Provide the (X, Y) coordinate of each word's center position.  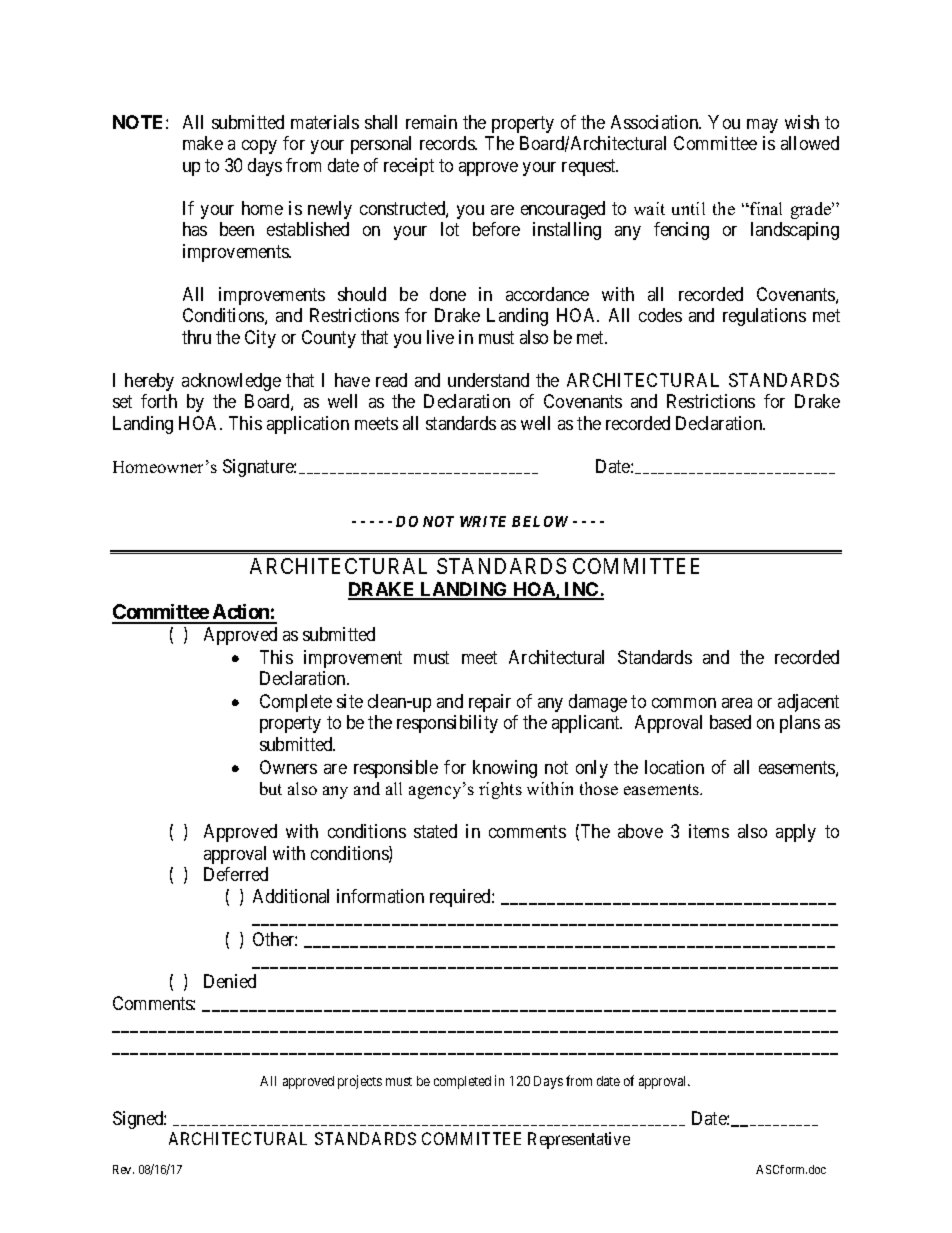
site (350, 701)
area (737, 703)
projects (360, 1082)
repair (490, 703)
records (448, 143)
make (203, 143)
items (709, 831)
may (762, 126)
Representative (579, 1140)
